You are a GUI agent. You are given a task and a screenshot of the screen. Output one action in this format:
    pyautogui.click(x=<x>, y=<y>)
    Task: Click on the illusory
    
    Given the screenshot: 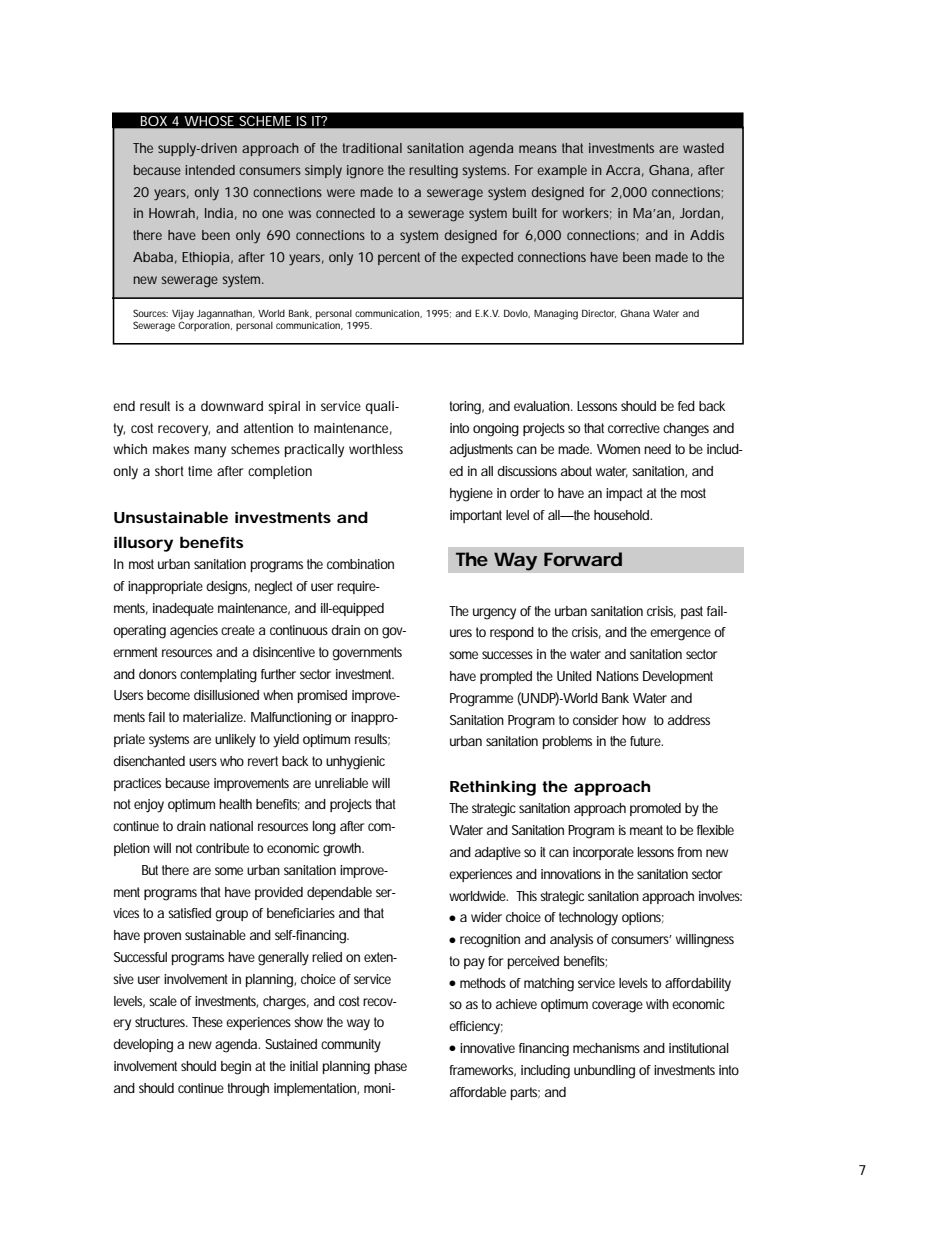 What is the action you would take?
    pyautogui.click(x=143, y=544)
